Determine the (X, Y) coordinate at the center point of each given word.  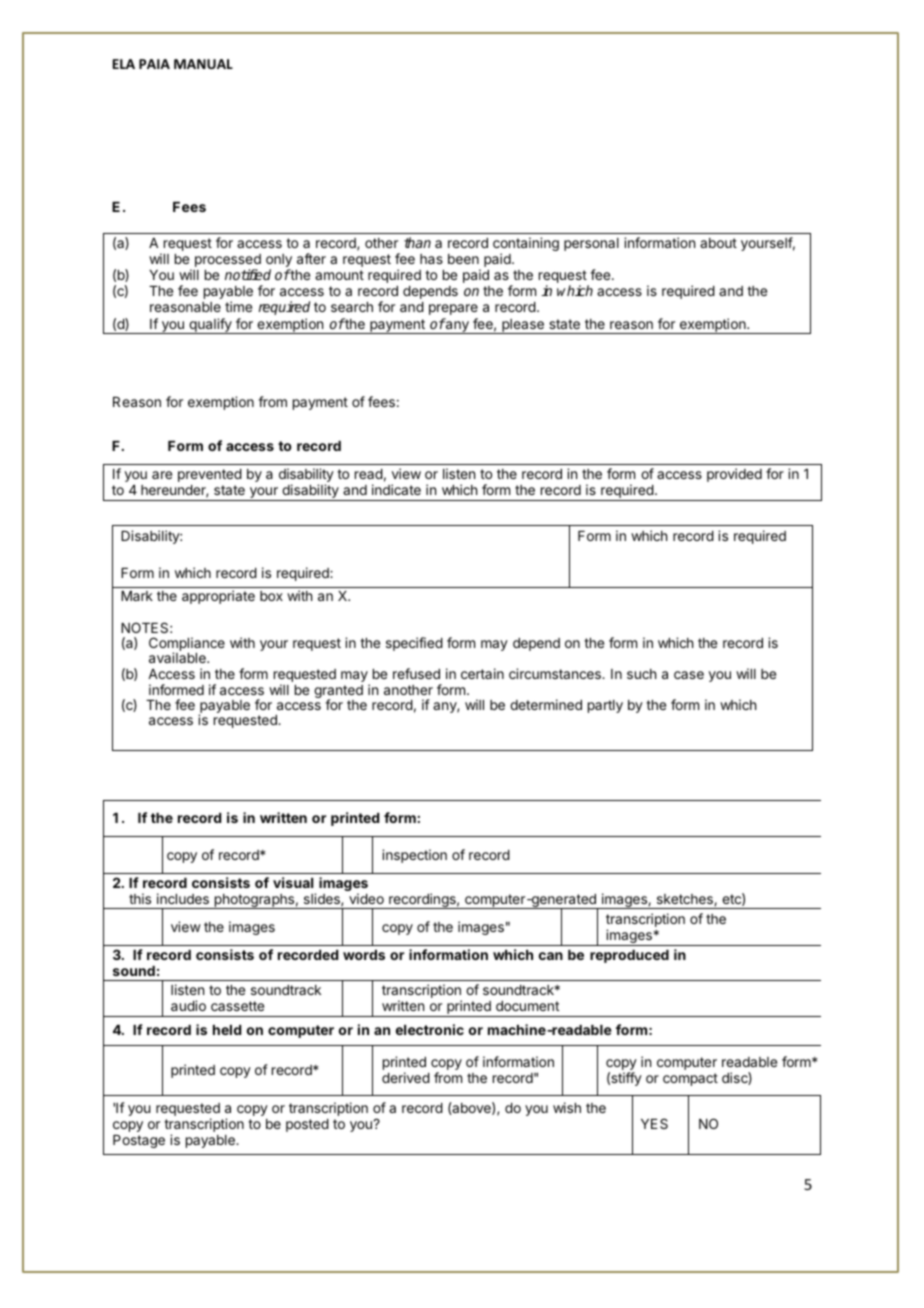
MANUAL (203, 64)
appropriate (218, 597)
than (417, 242)
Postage (139, 1141)
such (641, 674)
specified (414, 644)
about (718, 243)
